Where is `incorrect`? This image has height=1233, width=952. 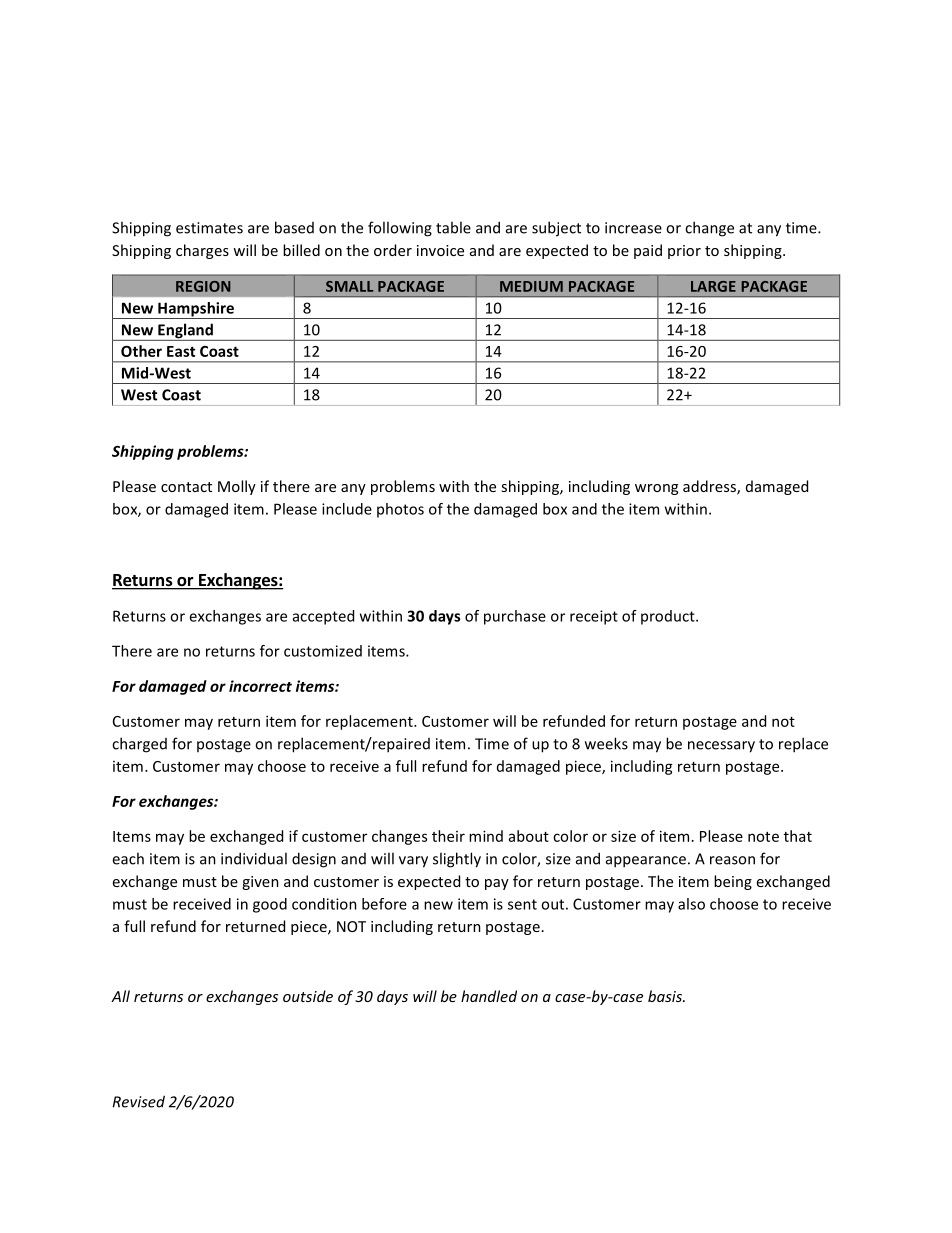
incorrect is located at coordinates (260, 686).
